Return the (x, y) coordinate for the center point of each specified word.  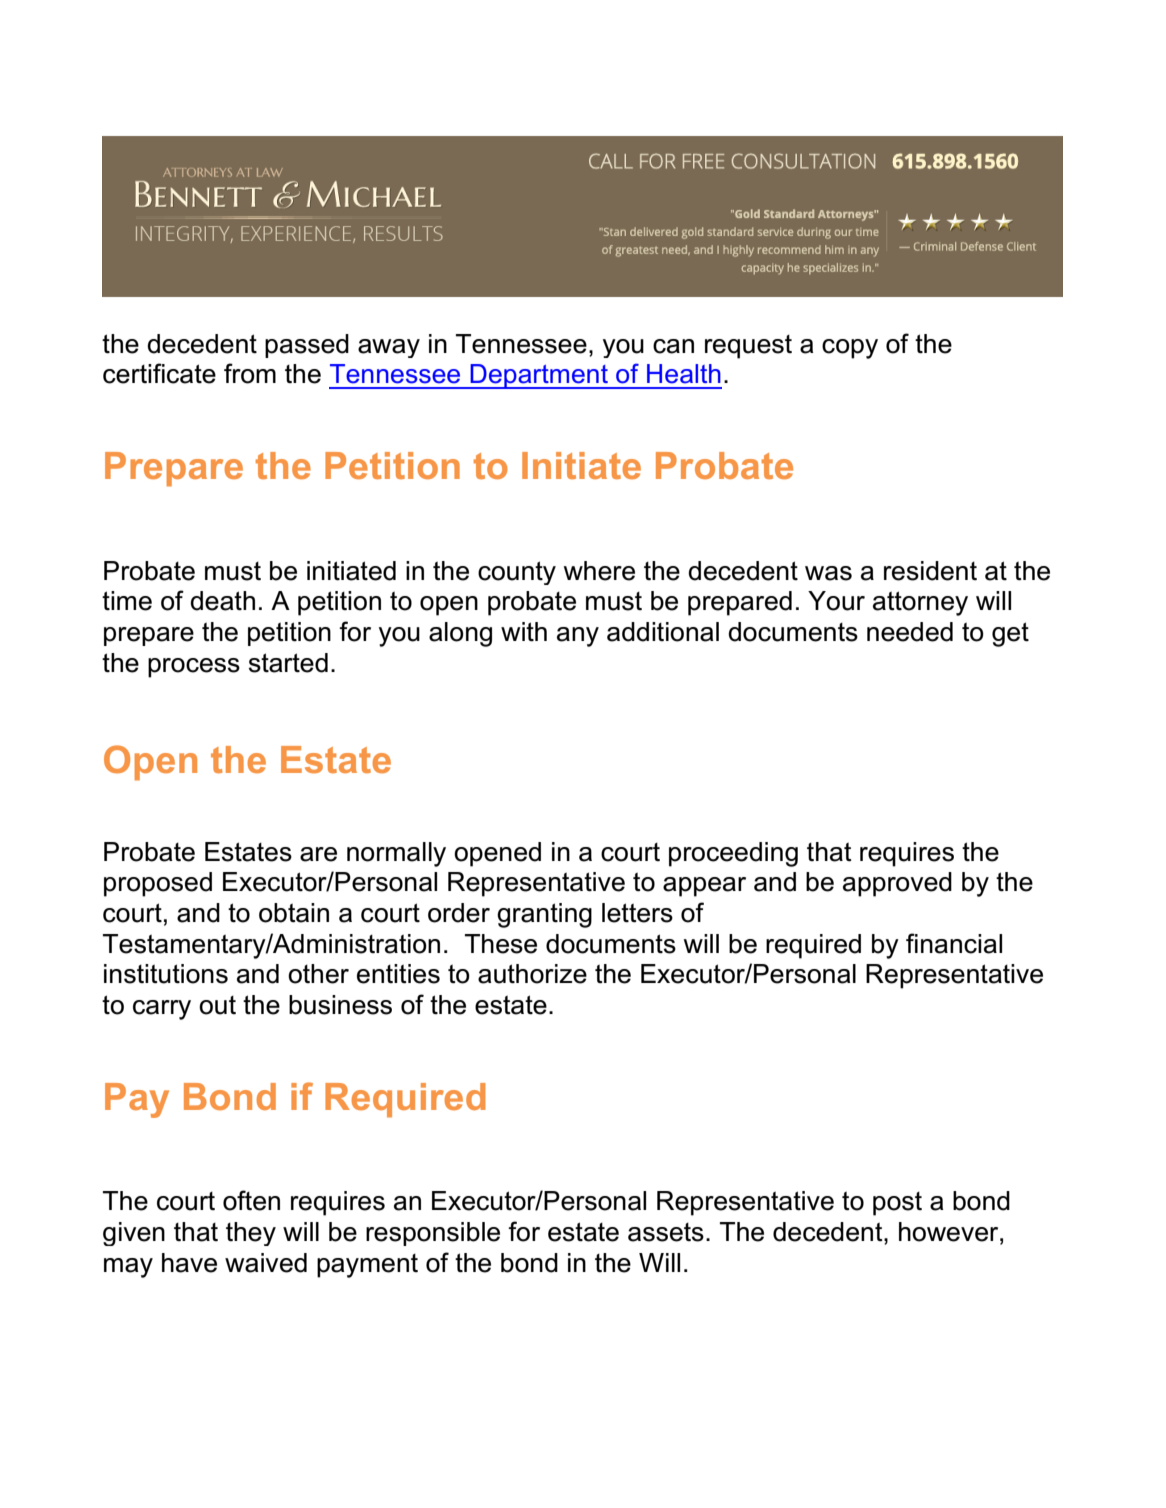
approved (897, 884)
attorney (920, 603)
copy (850, 349)
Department (539, 376)
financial (954, 943)
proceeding (733, 854)
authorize (532, 974)
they (251, 1234)
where (599, 571)
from (250, 373)
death (222, 601)
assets (666, 1232)
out (217, 1005)
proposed (158, 884)
